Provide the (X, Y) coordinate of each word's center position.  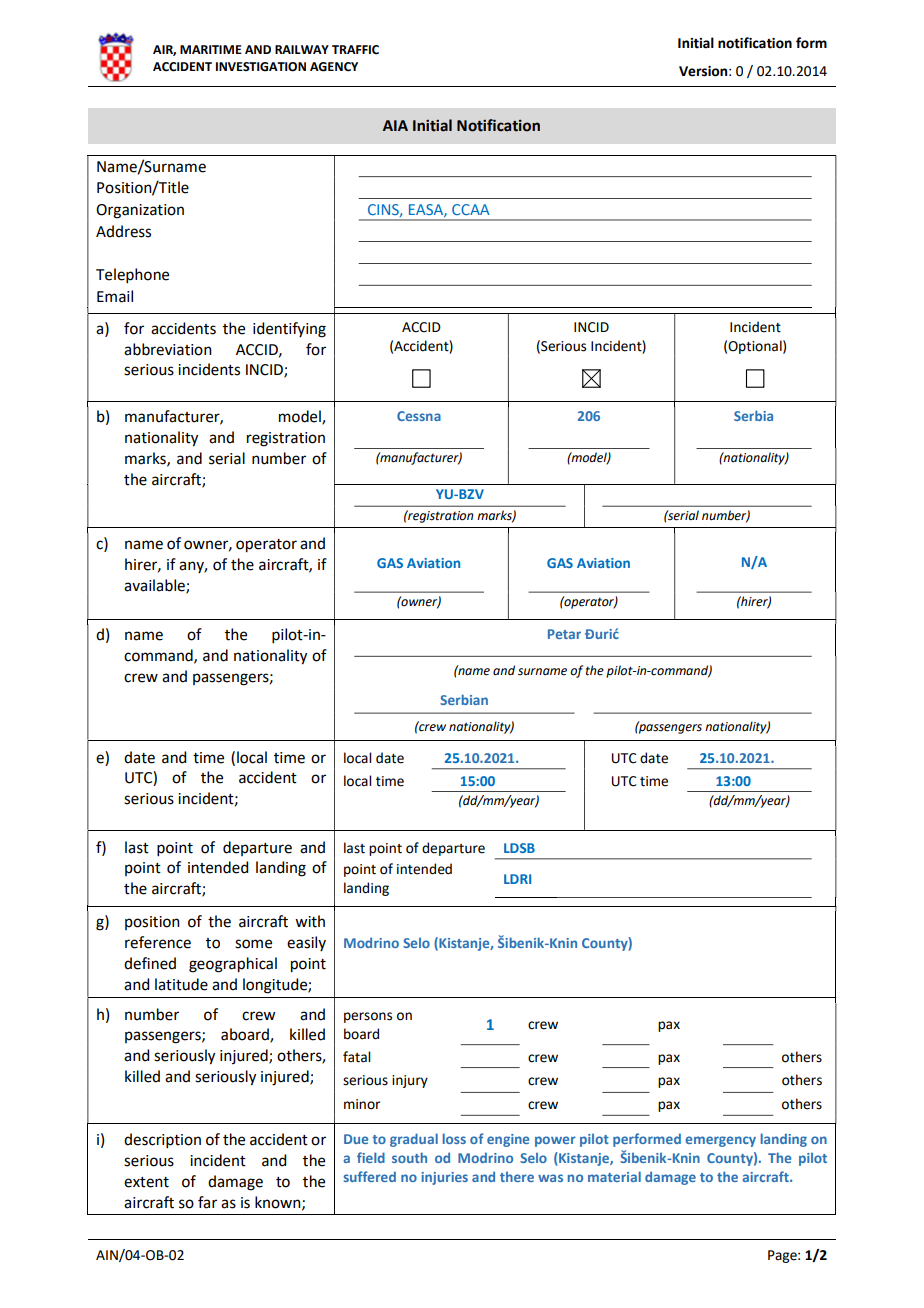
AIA (395, 125)
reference (158, 942)
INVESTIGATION (261, 67)
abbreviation (168, 349)
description (162, 1140)
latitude (181, 984)
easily (306, 943)
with (310, 921)
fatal (356, 1057)
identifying (289, 330)
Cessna (419, 416)
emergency (720, 1141)
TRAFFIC (355, 50)
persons (368, 1017)
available (155, 586)
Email (115, 296)
